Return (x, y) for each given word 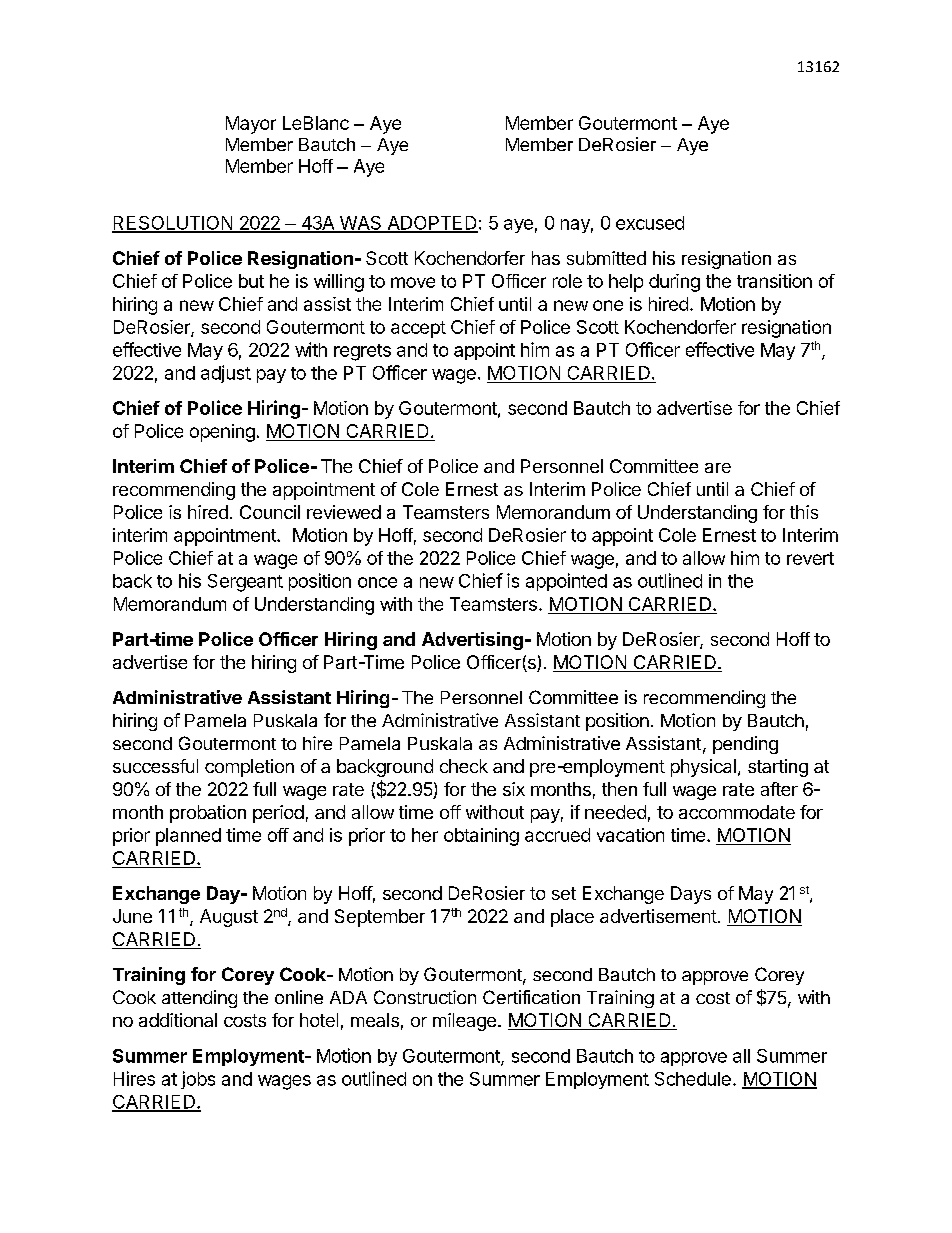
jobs (198, 1080)
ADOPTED (431, 224)
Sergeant (245, 583)
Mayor (251, 125)
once (377, 582)
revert (810, 558)
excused (650, 223)
